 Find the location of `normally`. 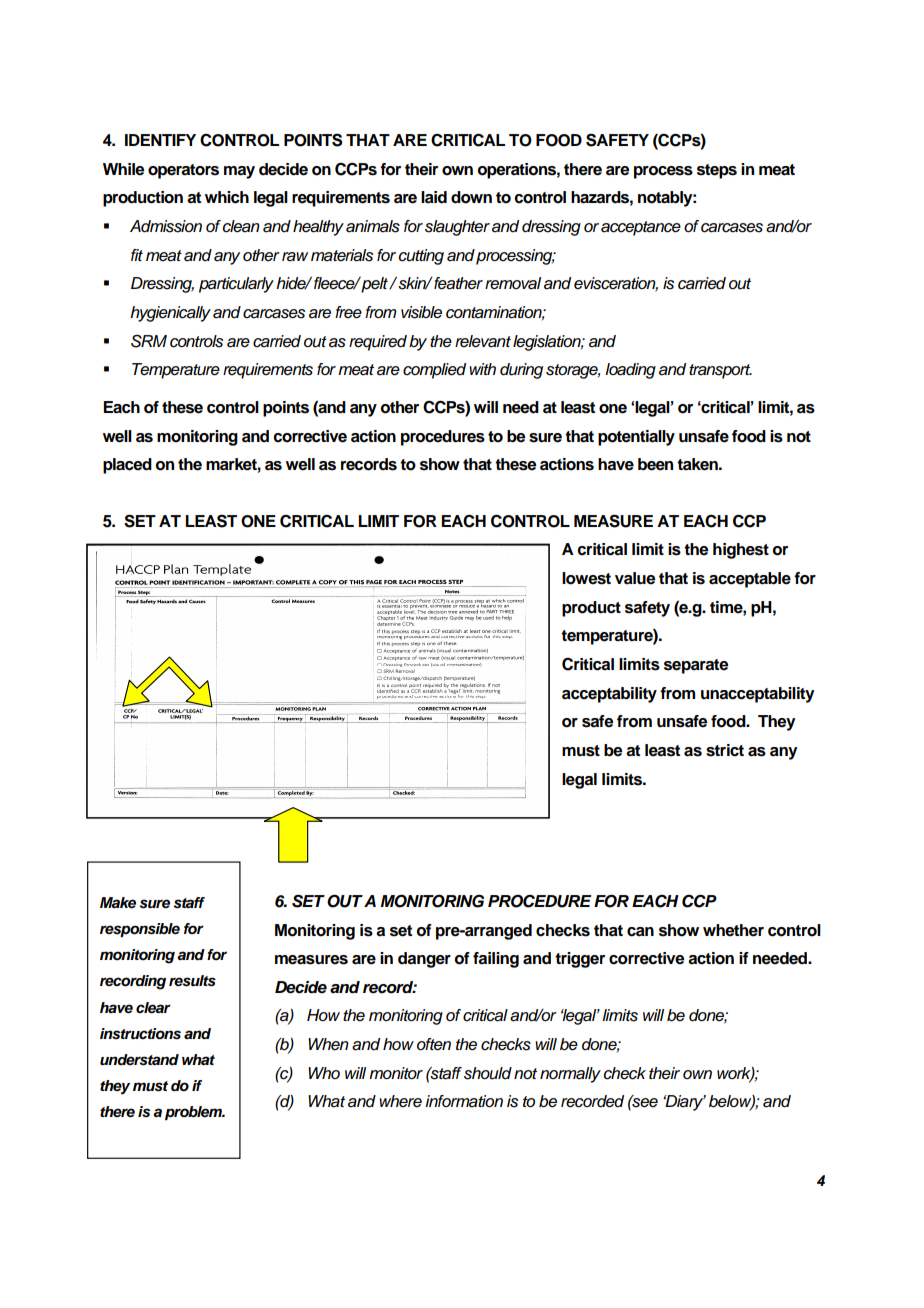

normally is located at coordinates (570, 1075).
